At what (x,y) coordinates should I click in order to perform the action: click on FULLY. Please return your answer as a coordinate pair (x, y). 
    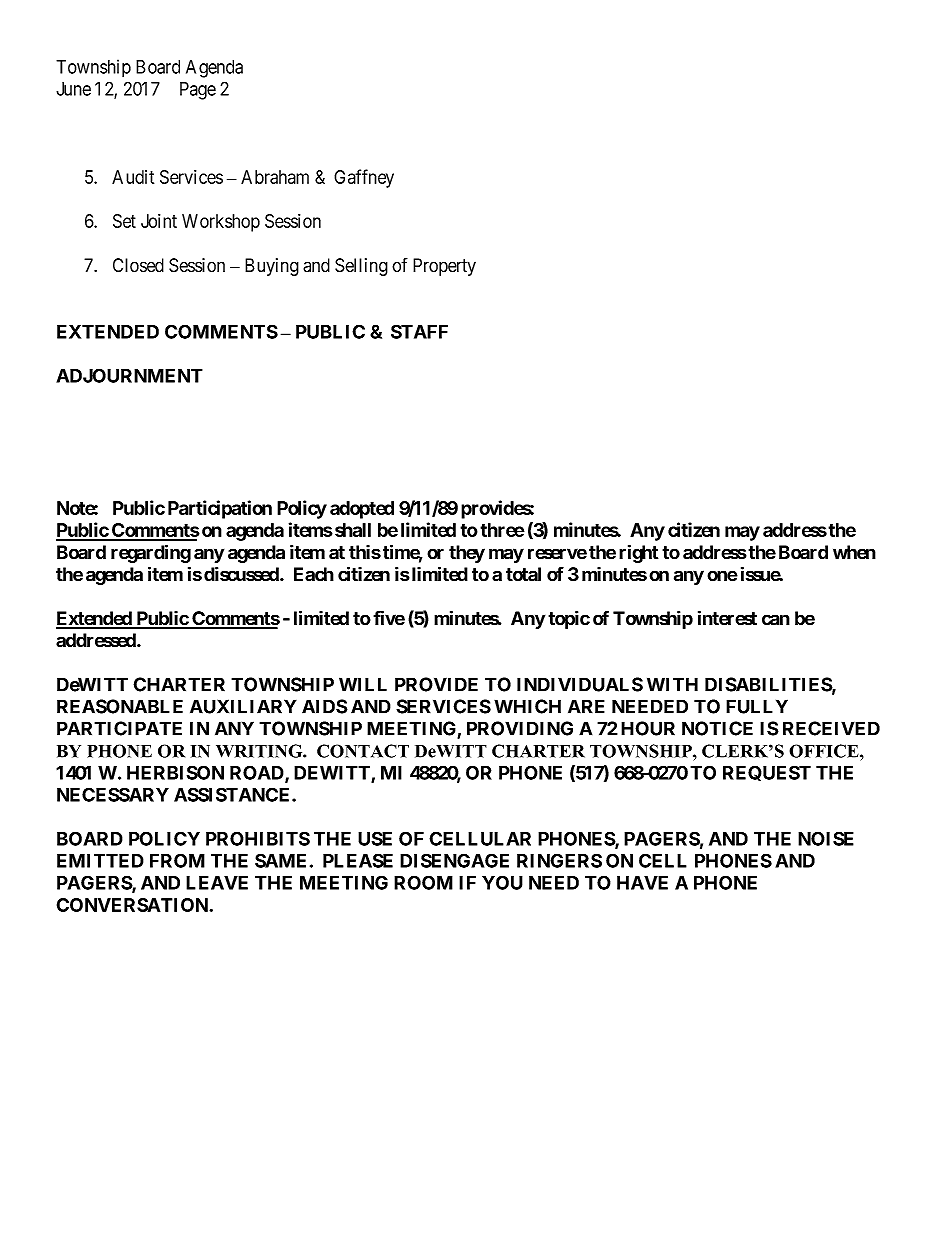
    Looking at the image, I should click on (757, 706).
